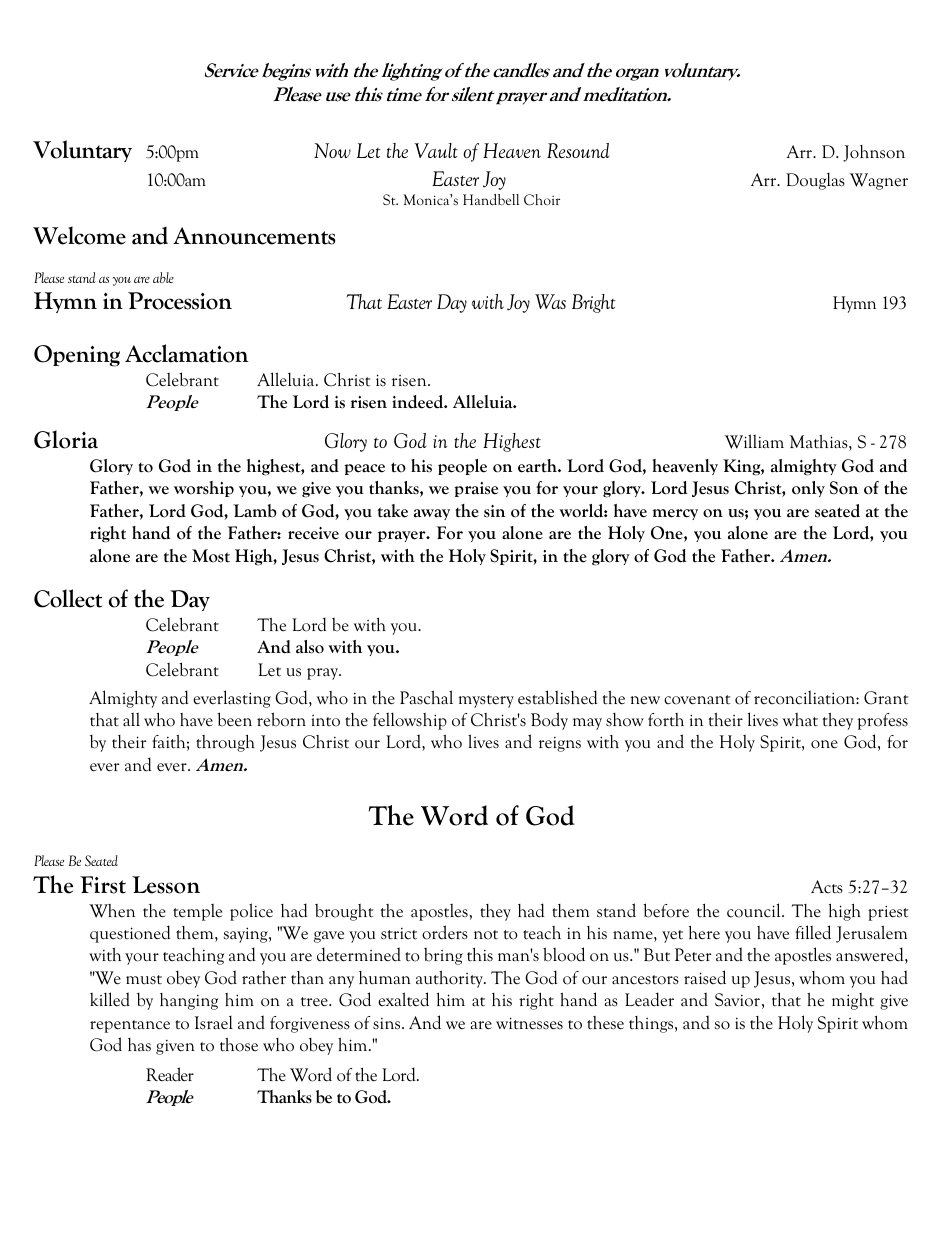 The width and height of the screenshot is (952, 1233). I want to click on things, so click(652, 1024).
